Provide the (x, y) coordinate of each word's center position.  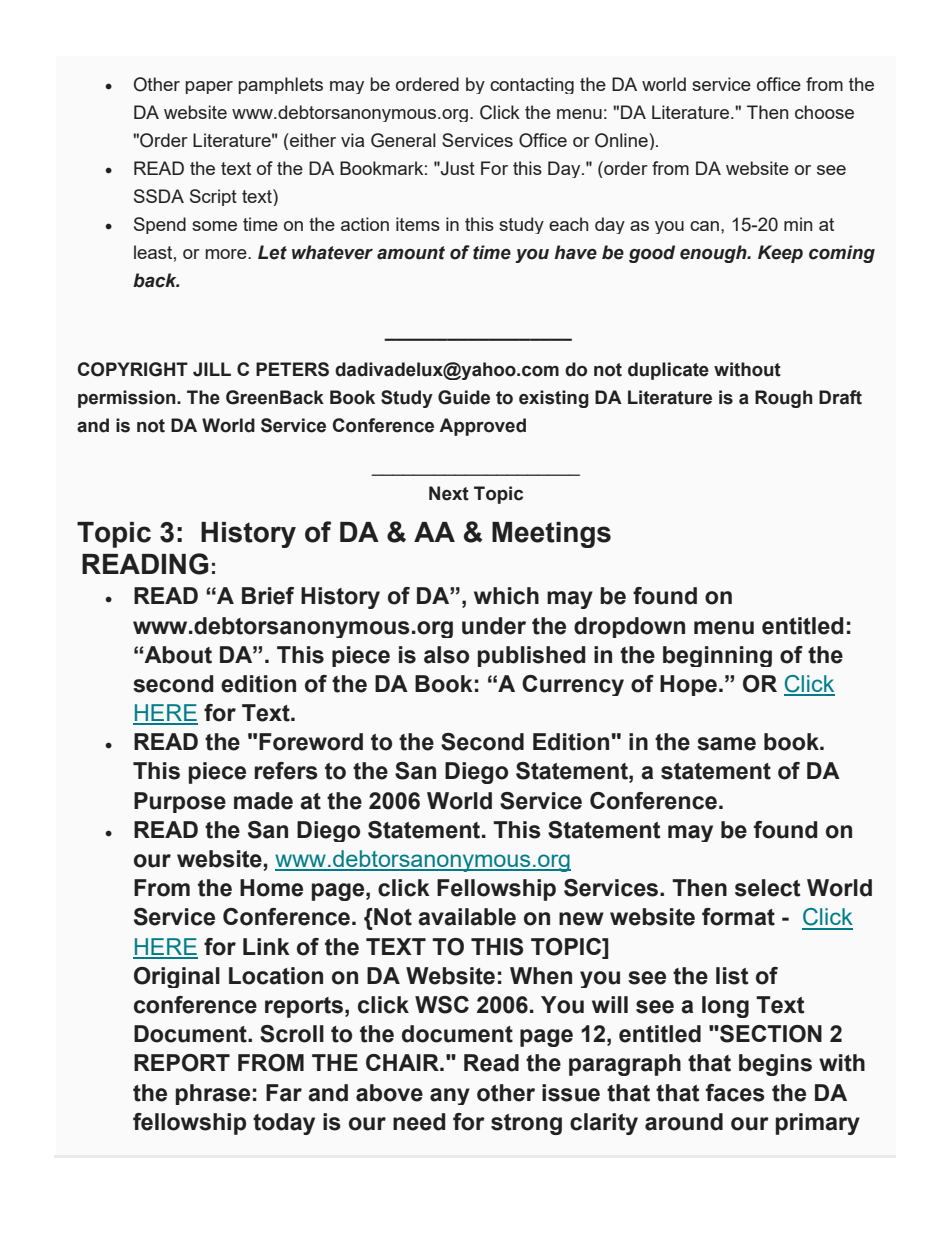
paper (209, 87)
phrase (213, 1094)
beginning (717, 656)
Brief (268, 596)
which (506, 596)
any (450, 1096)
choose (824, 112)
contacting (532, 85)
